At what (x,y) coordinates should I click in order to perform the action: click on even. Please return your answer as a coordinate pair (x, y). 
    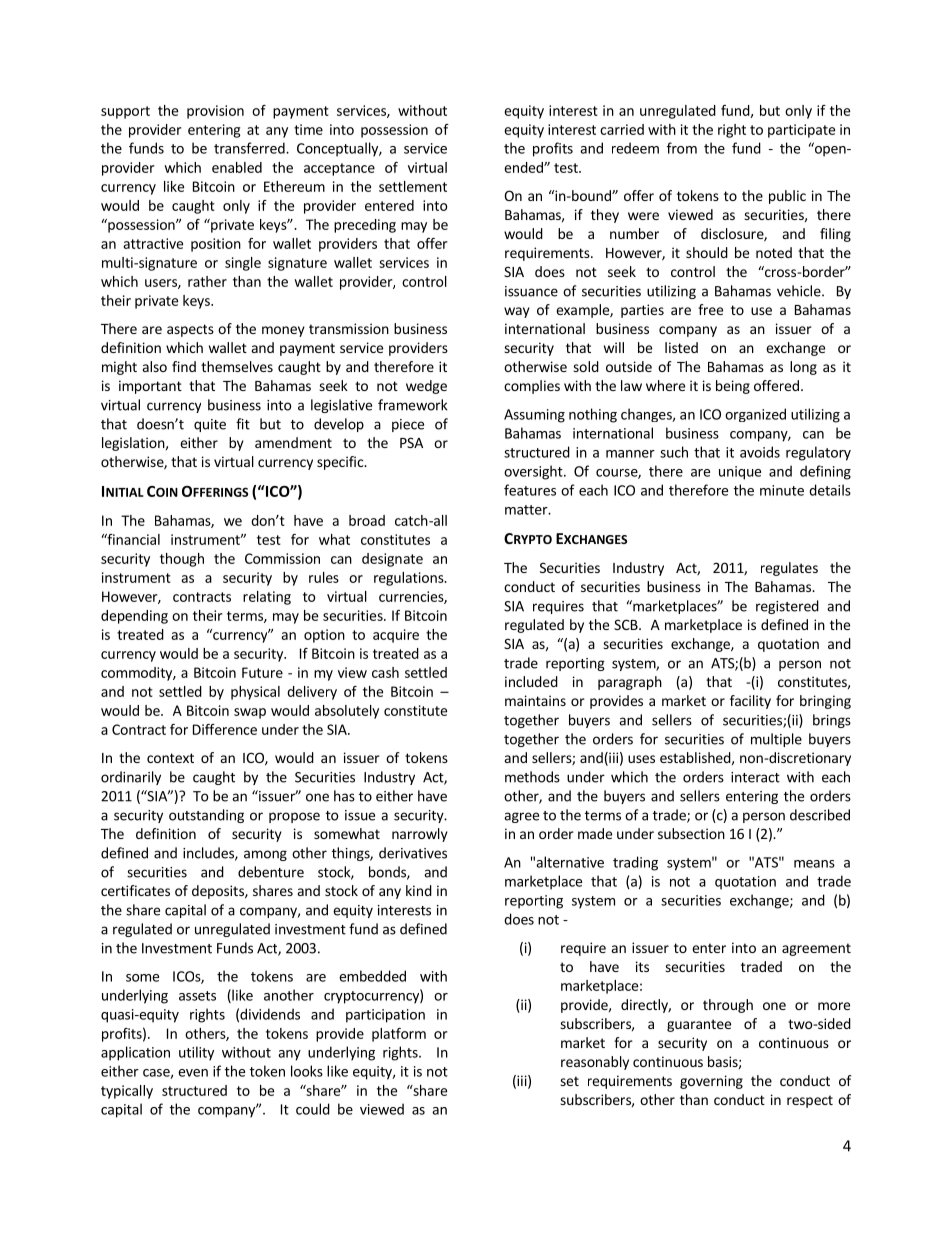
    Looking at the image, I should click on (193, 1073).
